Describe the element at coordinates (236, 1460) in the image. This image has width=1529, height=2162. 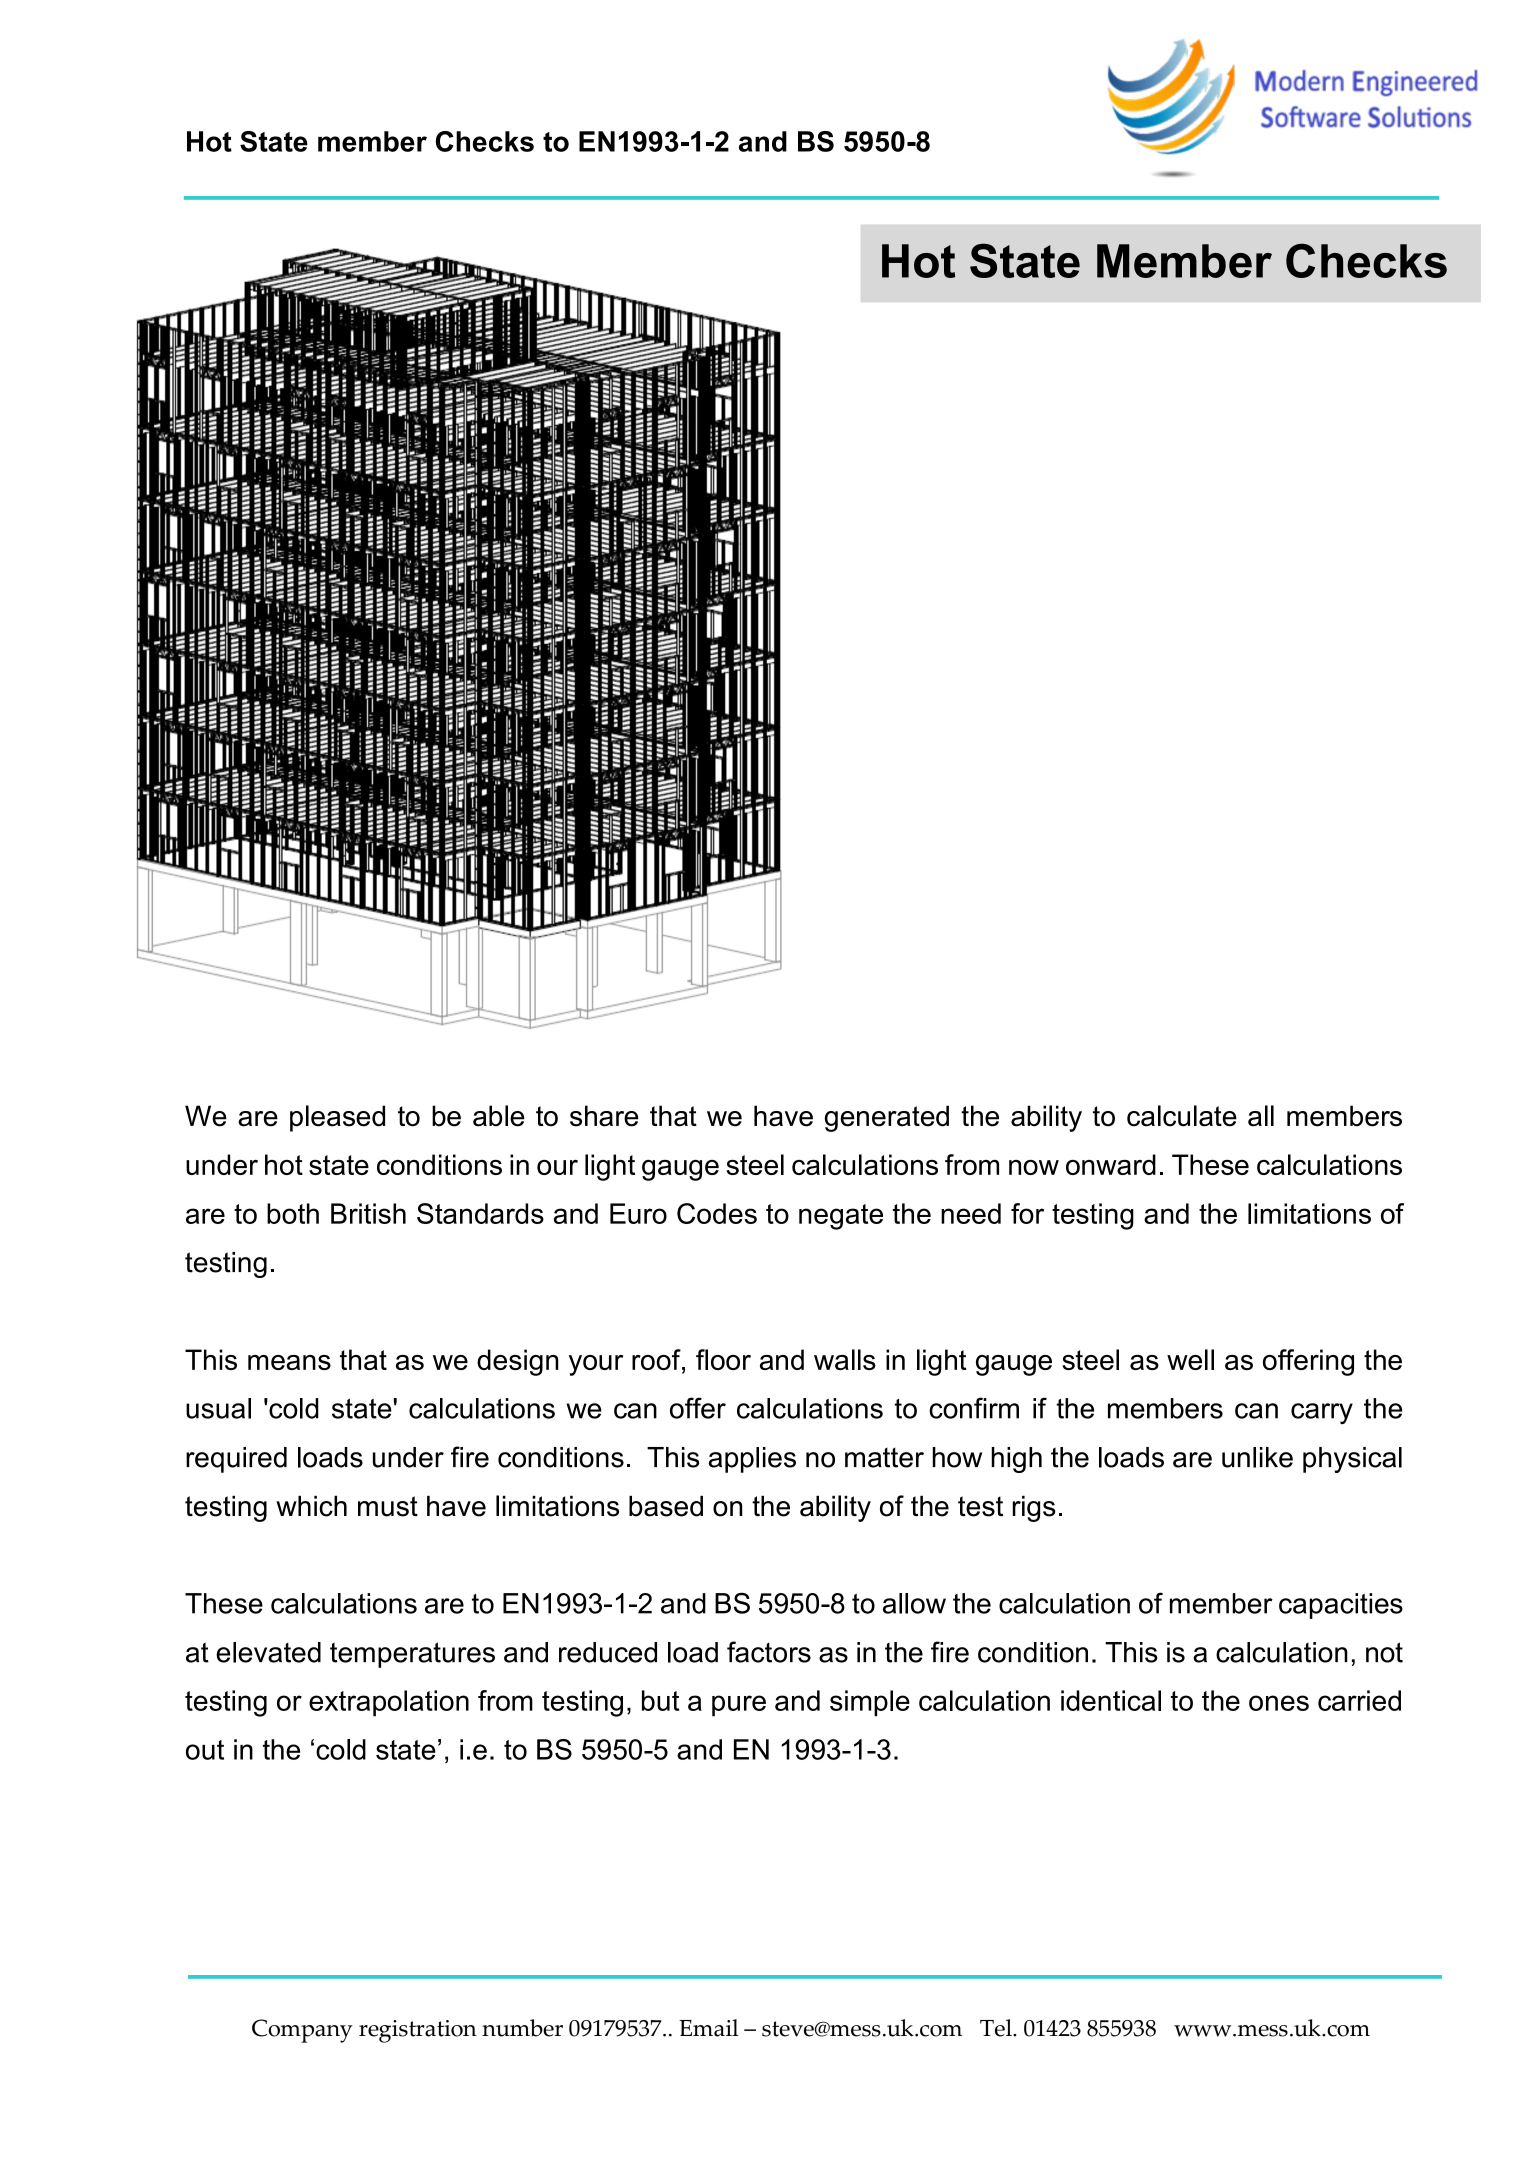
I see `required` at that location.
